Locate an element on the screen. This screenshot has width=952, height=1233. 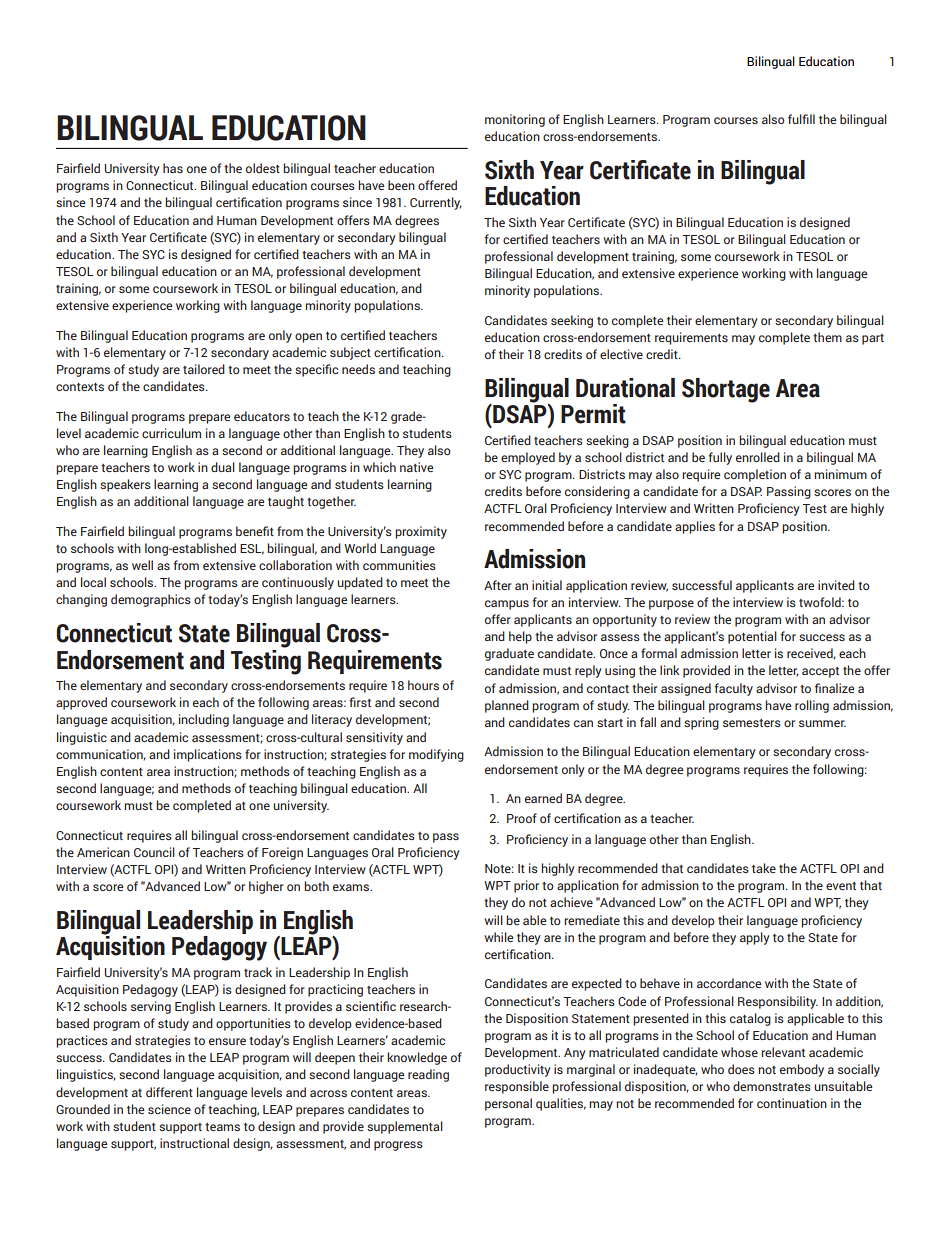
Proof is located at coordinates (522, 818).
